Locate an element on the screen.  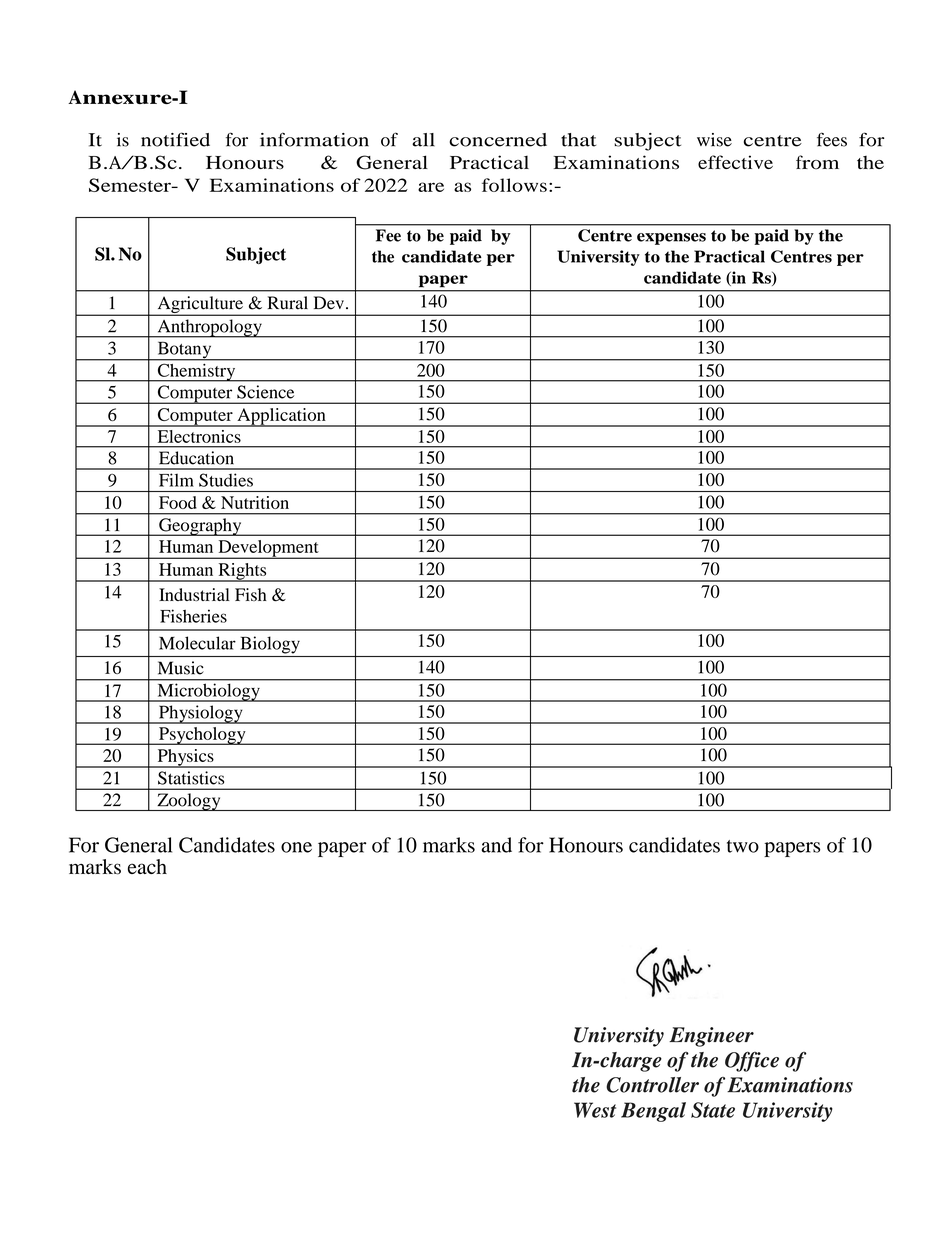
effective is located at coordinates (735, 162).
